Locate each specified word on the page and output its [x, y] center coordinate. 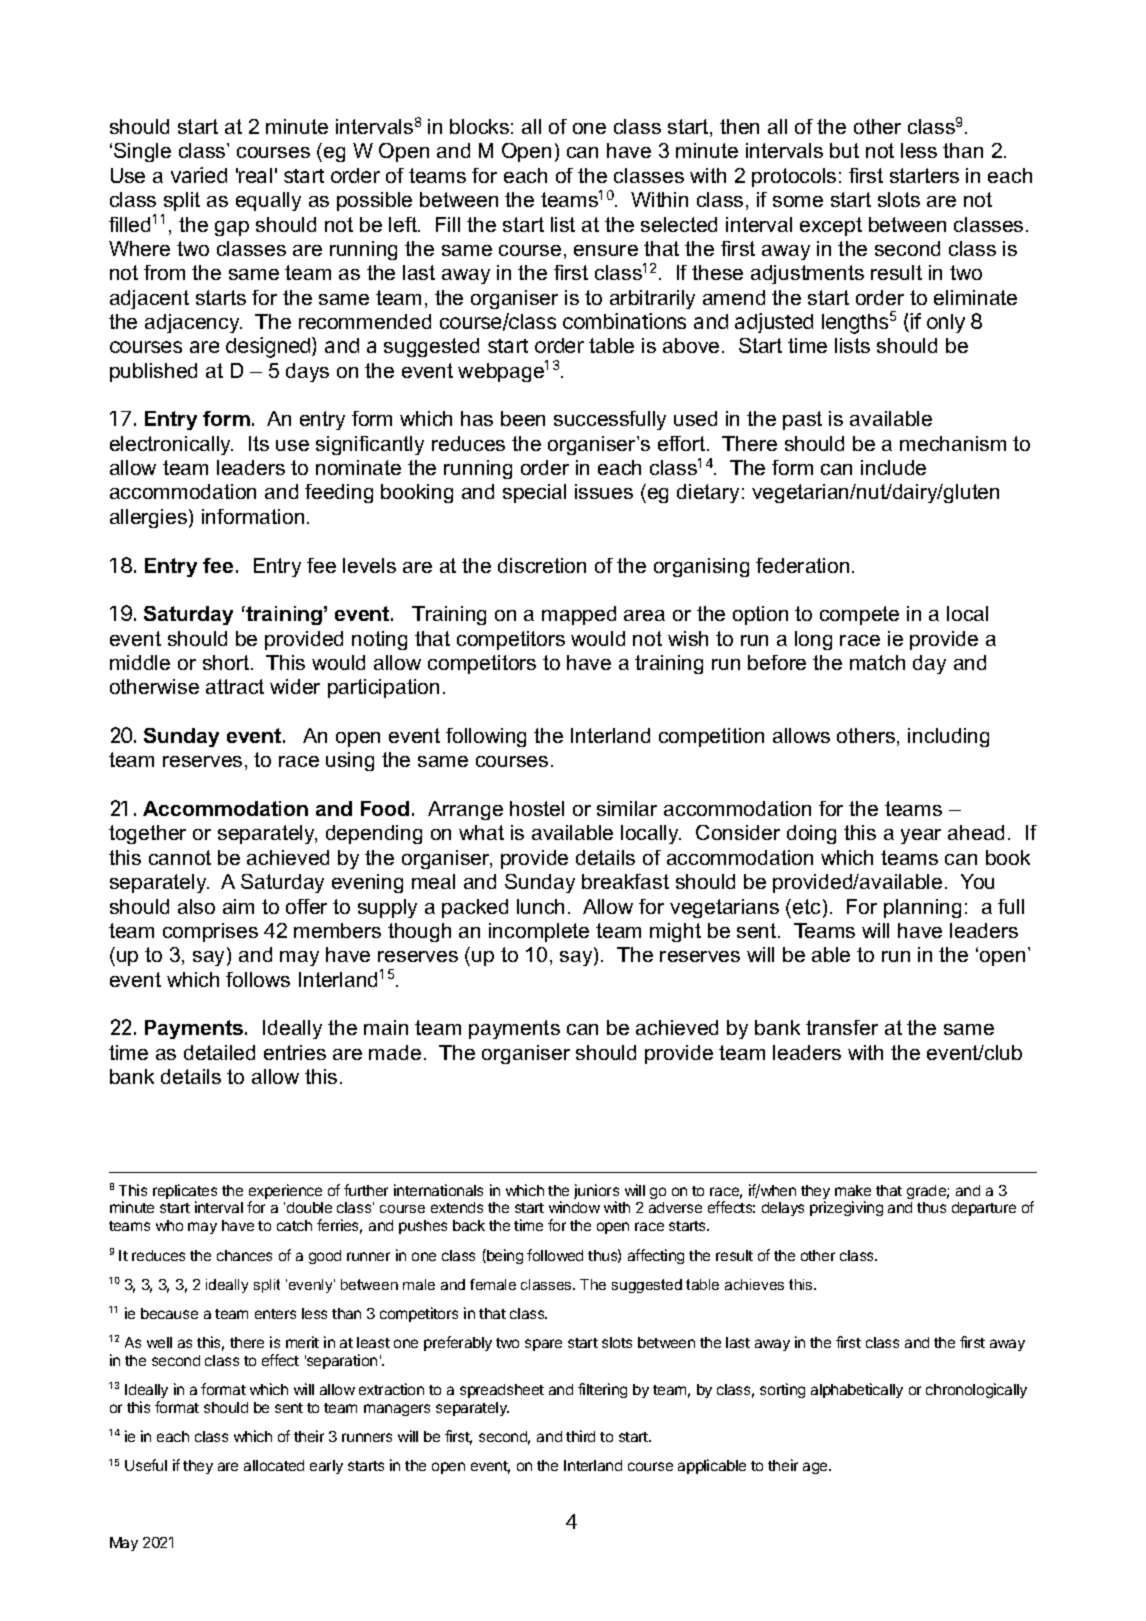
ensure [606, 250]
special [534, 493]
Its [259, 443]
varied [199, 175]
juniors [596, 1193]
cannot [180, 857]
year [921, 836]
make [853, 1190]
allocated [274, 1465]
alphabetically [857, 1390]
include [893, 467]
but [844, 150]
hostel [537, 808]
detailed [219, 1052]
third [580, 1436]
